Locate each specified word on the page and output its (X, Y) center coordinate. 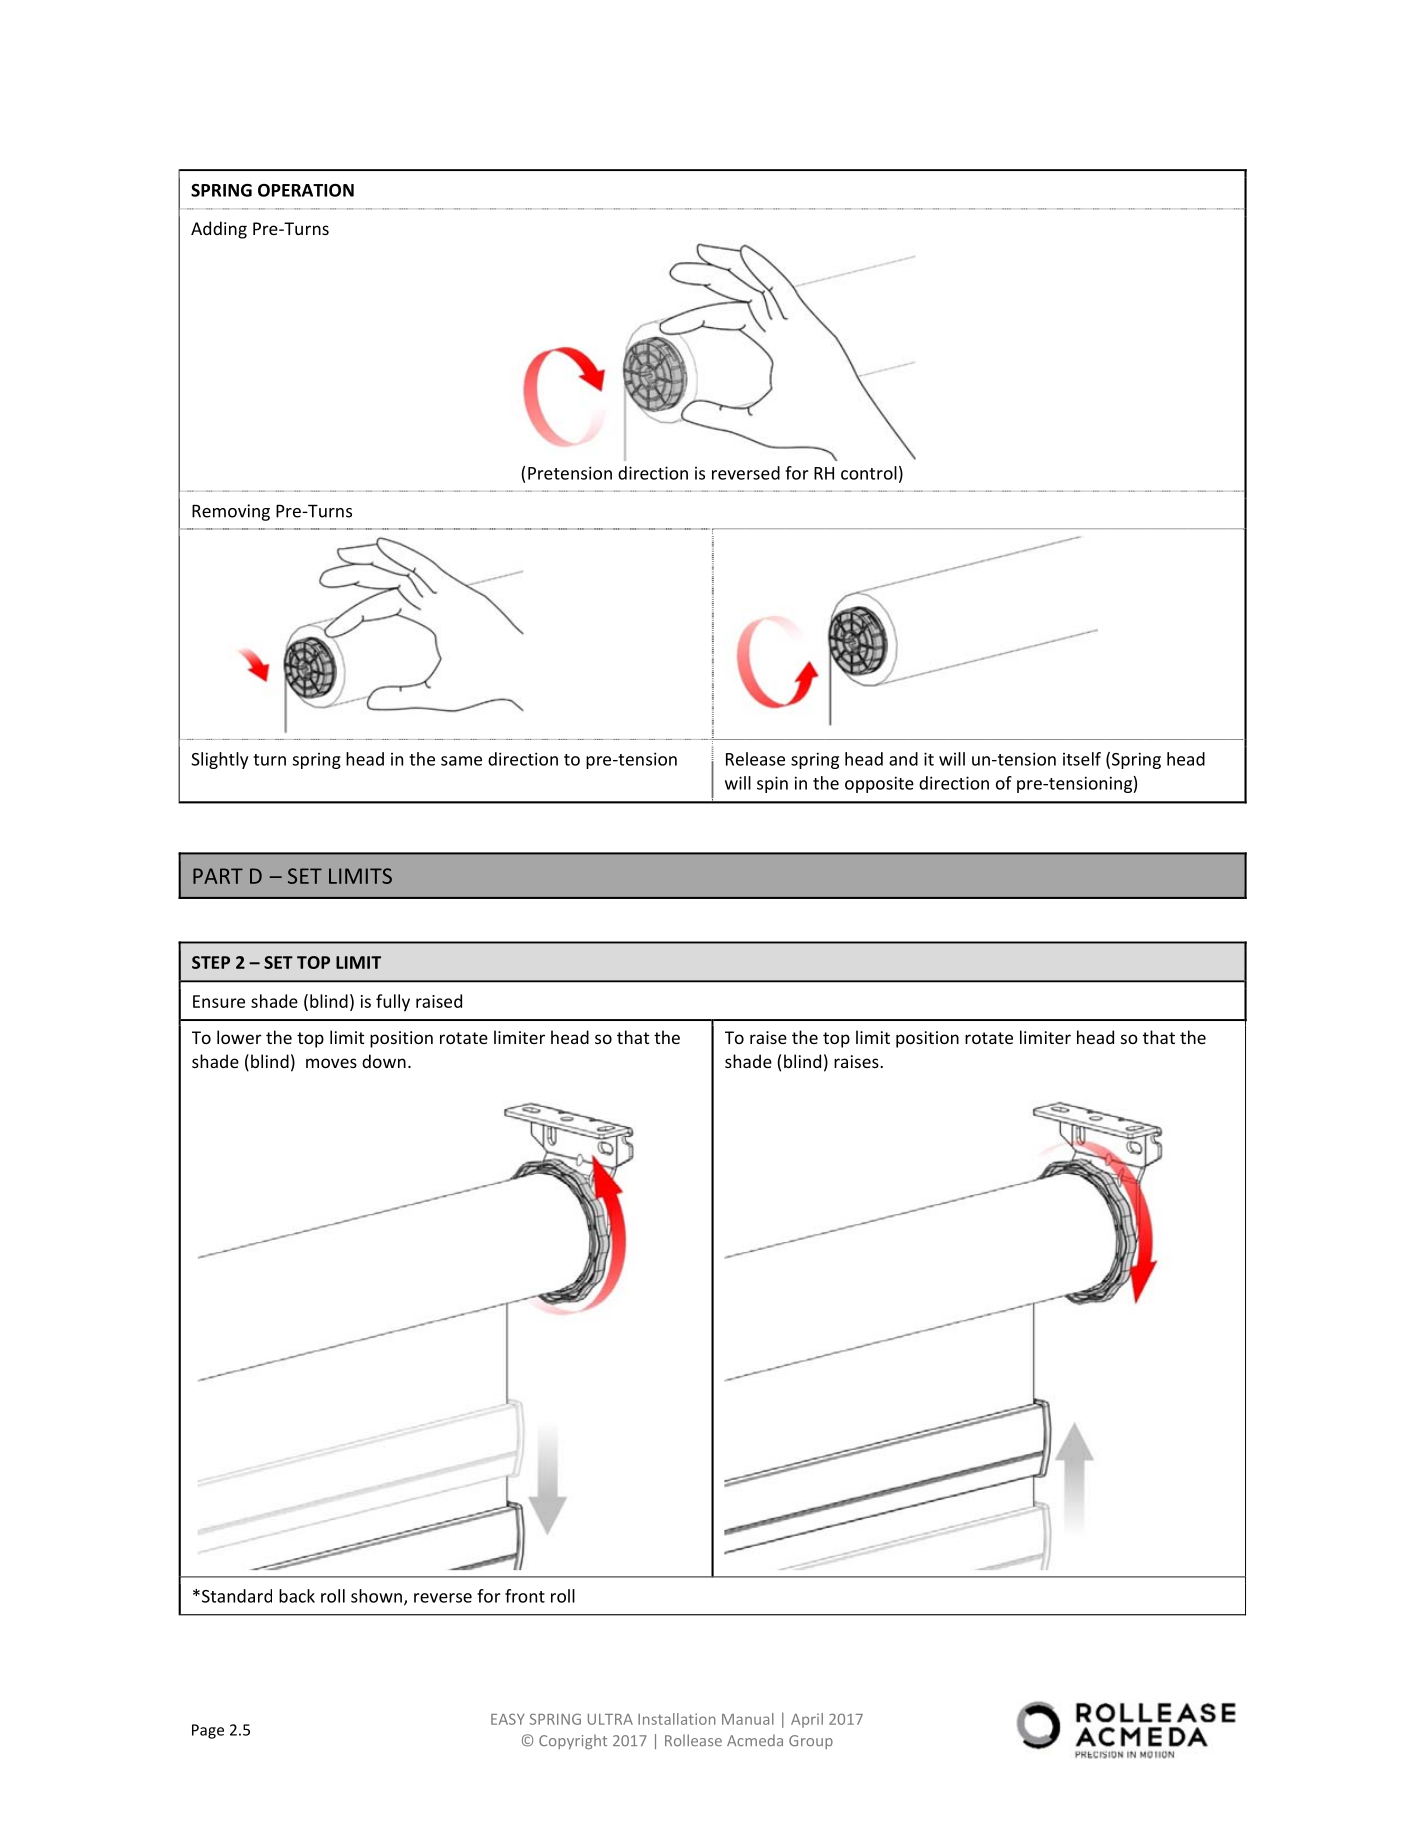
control (869, 473)
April (807, 1720)
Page (208, 1731)
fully (393, 1003)
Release (755, 759)
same (461, 761)
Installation (677, 1719)
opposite (879, 784)
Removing (231, 512)
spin (772, 784)
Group (811, 1742)
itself (1082, 759)
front (525, 1596)
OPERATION (306, 190)
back (297, 1596)
